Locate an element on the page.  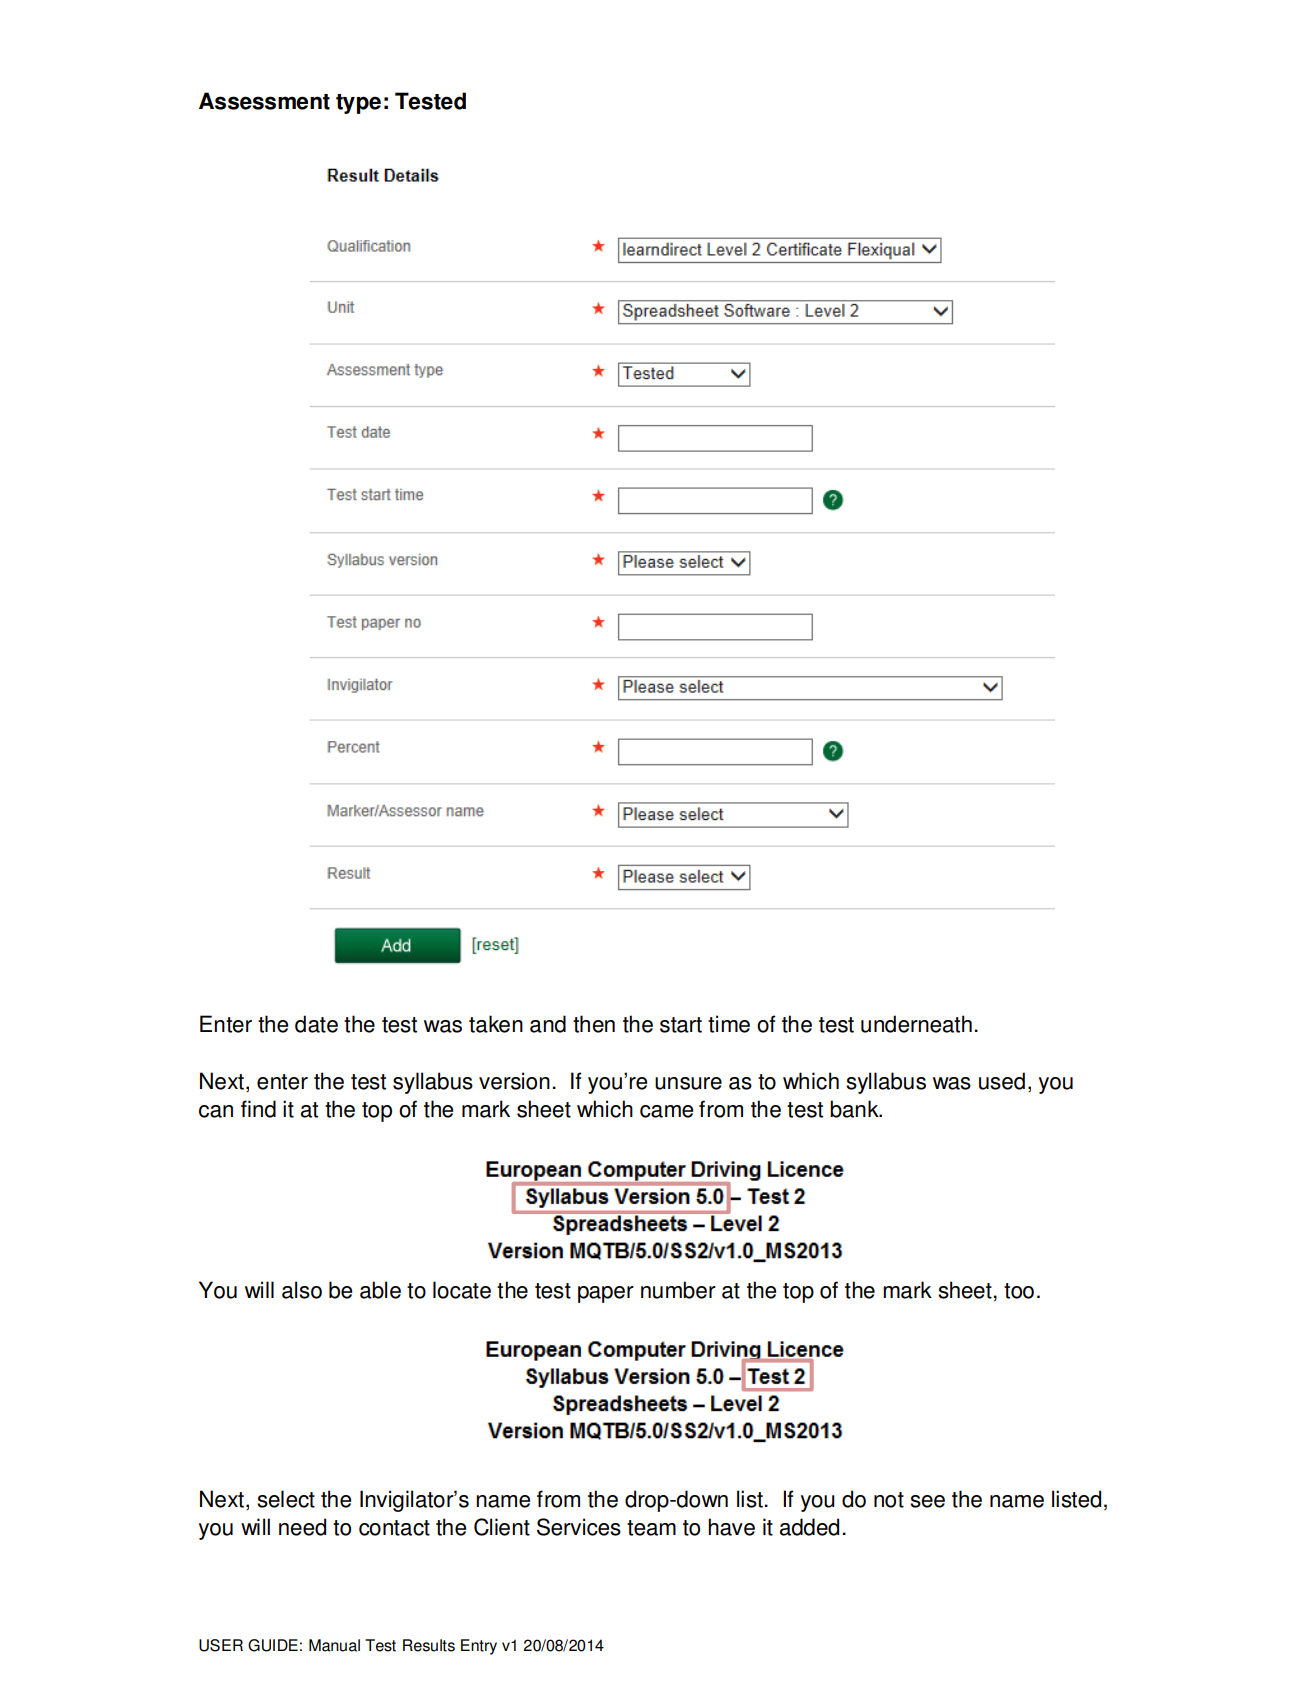
team is located at coordinates (651, 1528).
